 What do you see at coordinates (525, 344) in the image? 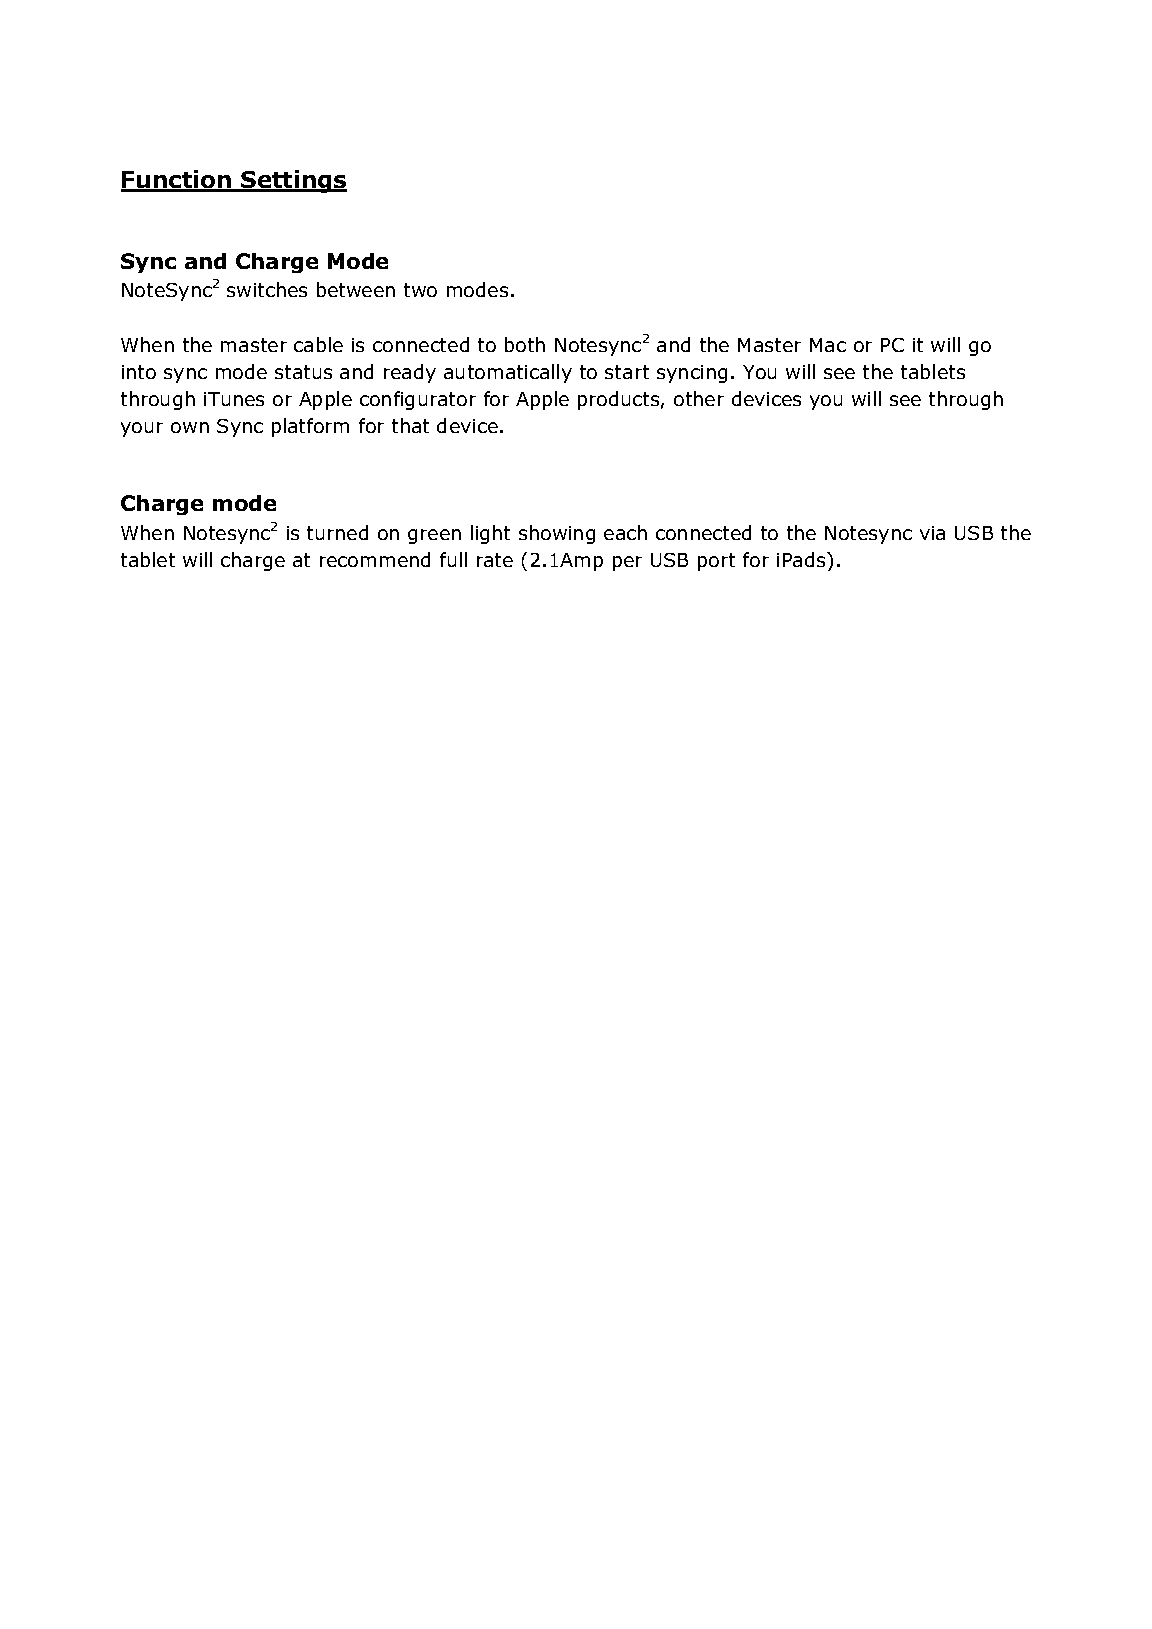
I see `both` at bounding box center [525, 344].
